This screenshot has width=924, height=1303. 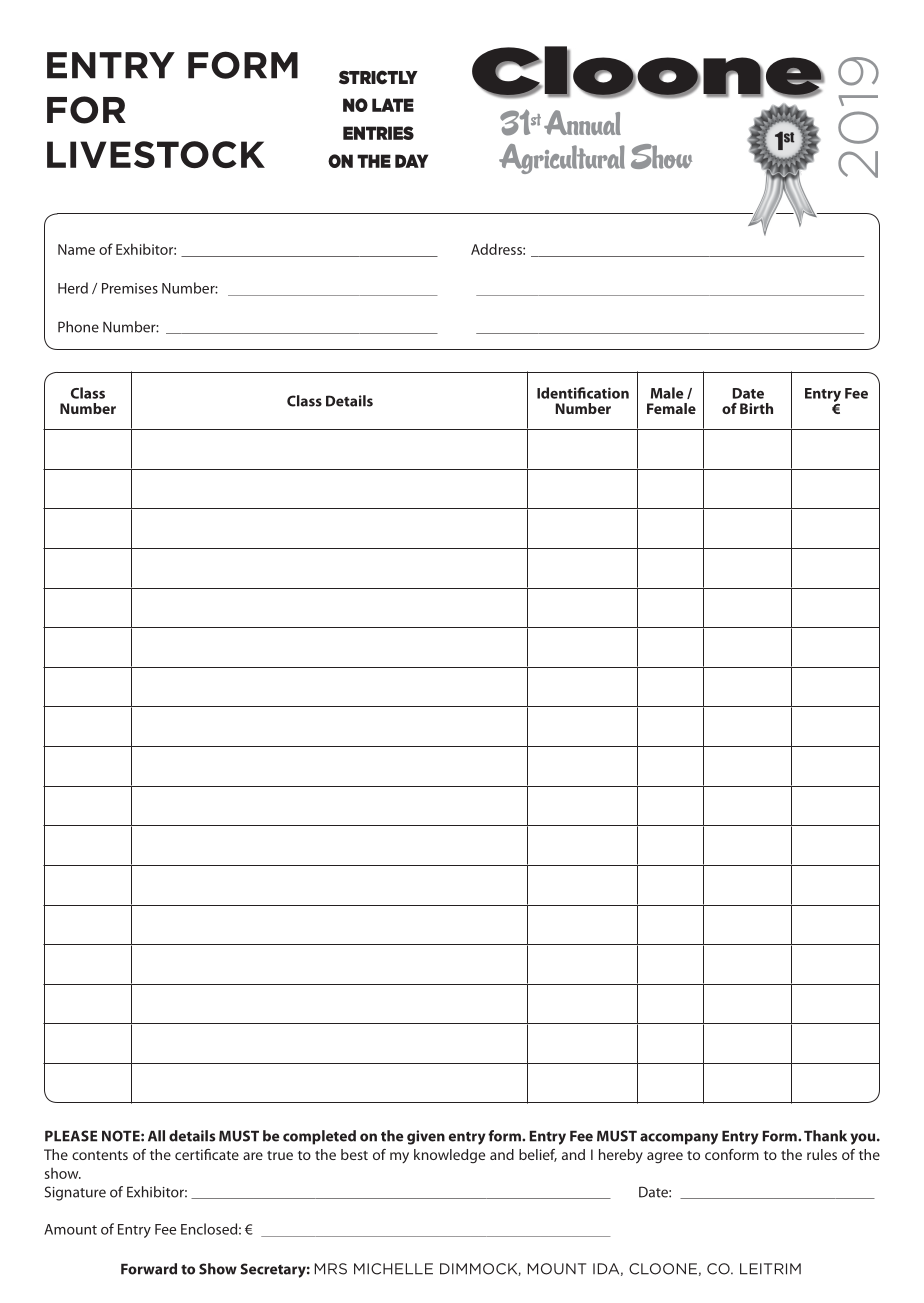 What do you see at coordinates (156, 154) in the screenshot?
I see `LIVESTOCK` at bounding box center [156, 154].
